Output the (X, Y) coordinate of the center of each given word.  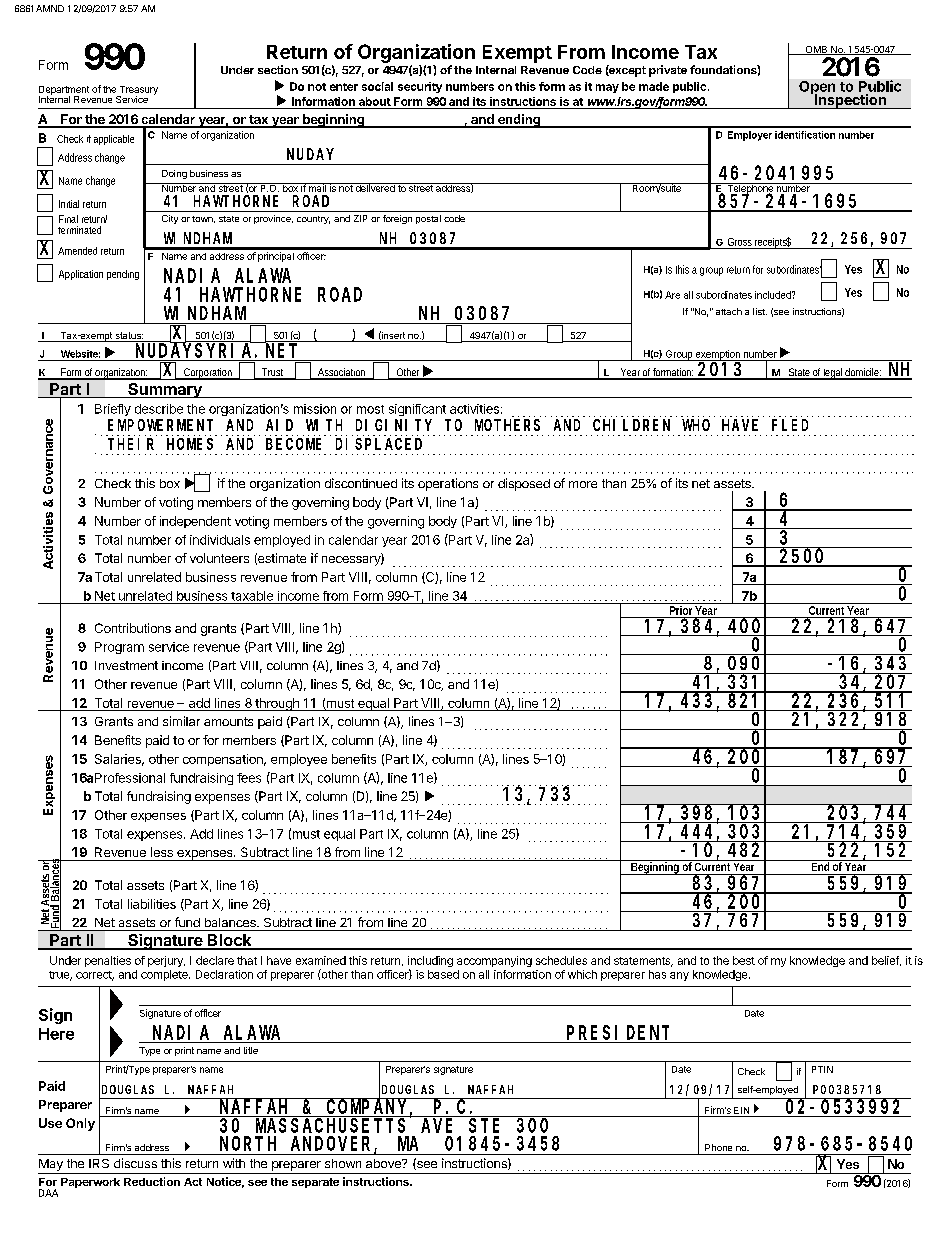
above (384, 1163)
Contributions (133, 628)
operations (448, 484)
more (583, 484)
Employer (750, 136)
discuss (135, 1163)
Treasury (137, 91)
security (420, 87)
